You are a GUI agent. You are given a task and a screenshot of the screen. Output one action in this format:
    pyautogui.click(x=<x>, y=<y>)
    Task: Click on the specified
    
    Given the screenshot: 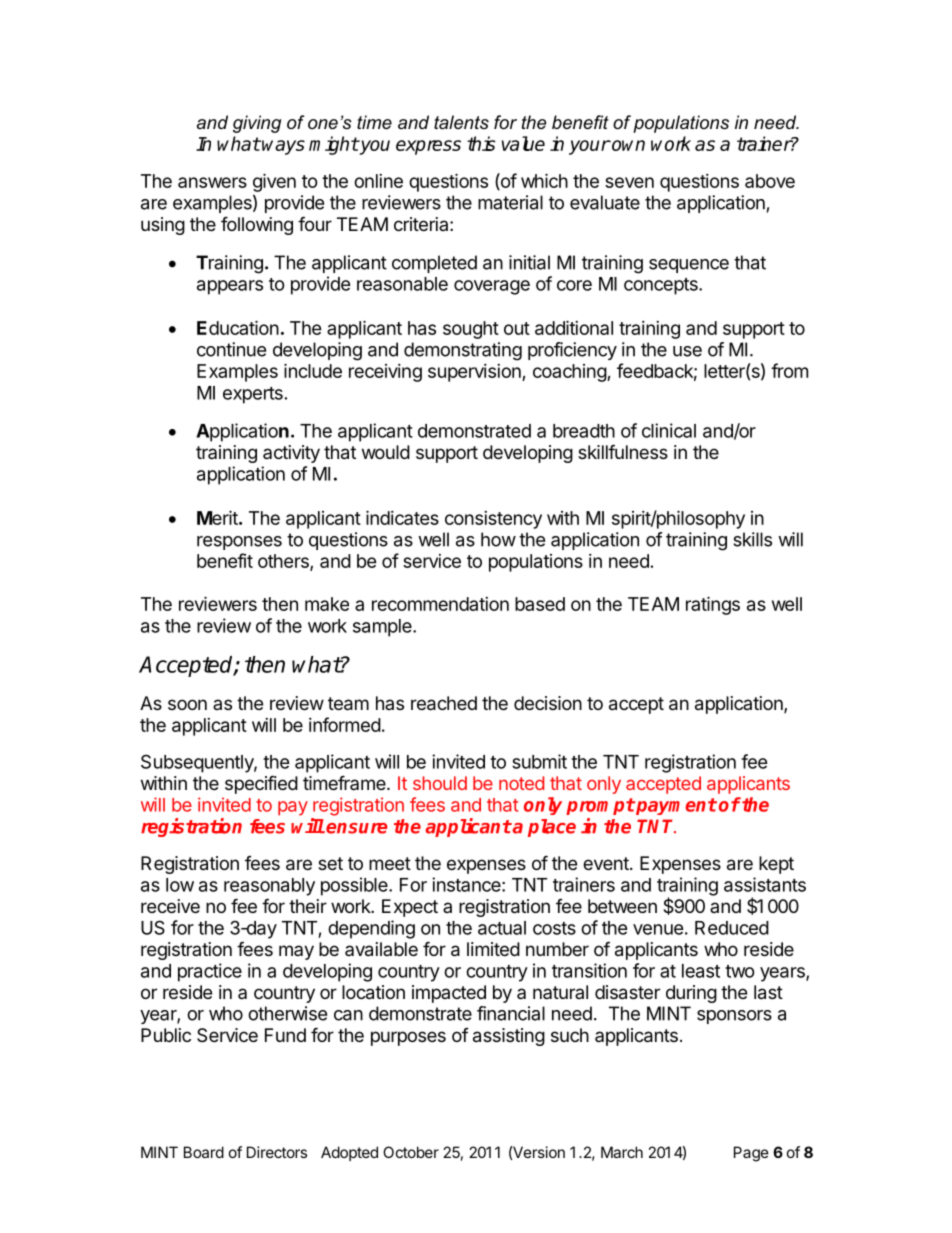 What is the action you would take?
    pyautogui.click(x=261, y=784)
